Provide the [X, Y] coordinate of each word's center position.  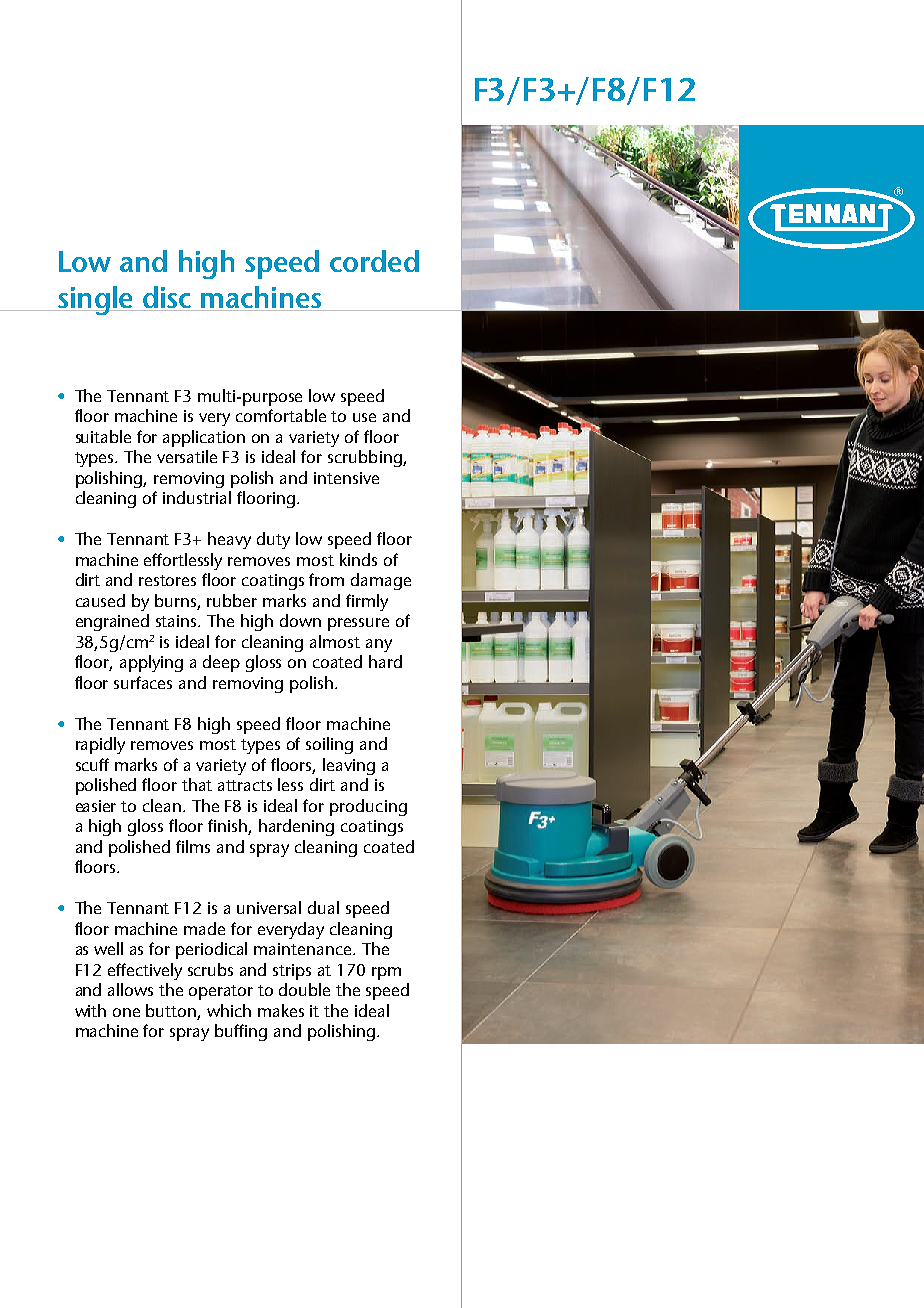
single [95, 300]
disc [167, 298]
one [126, 1012]
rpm [386, 973]
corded [374, 261]
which [229, 1010]
